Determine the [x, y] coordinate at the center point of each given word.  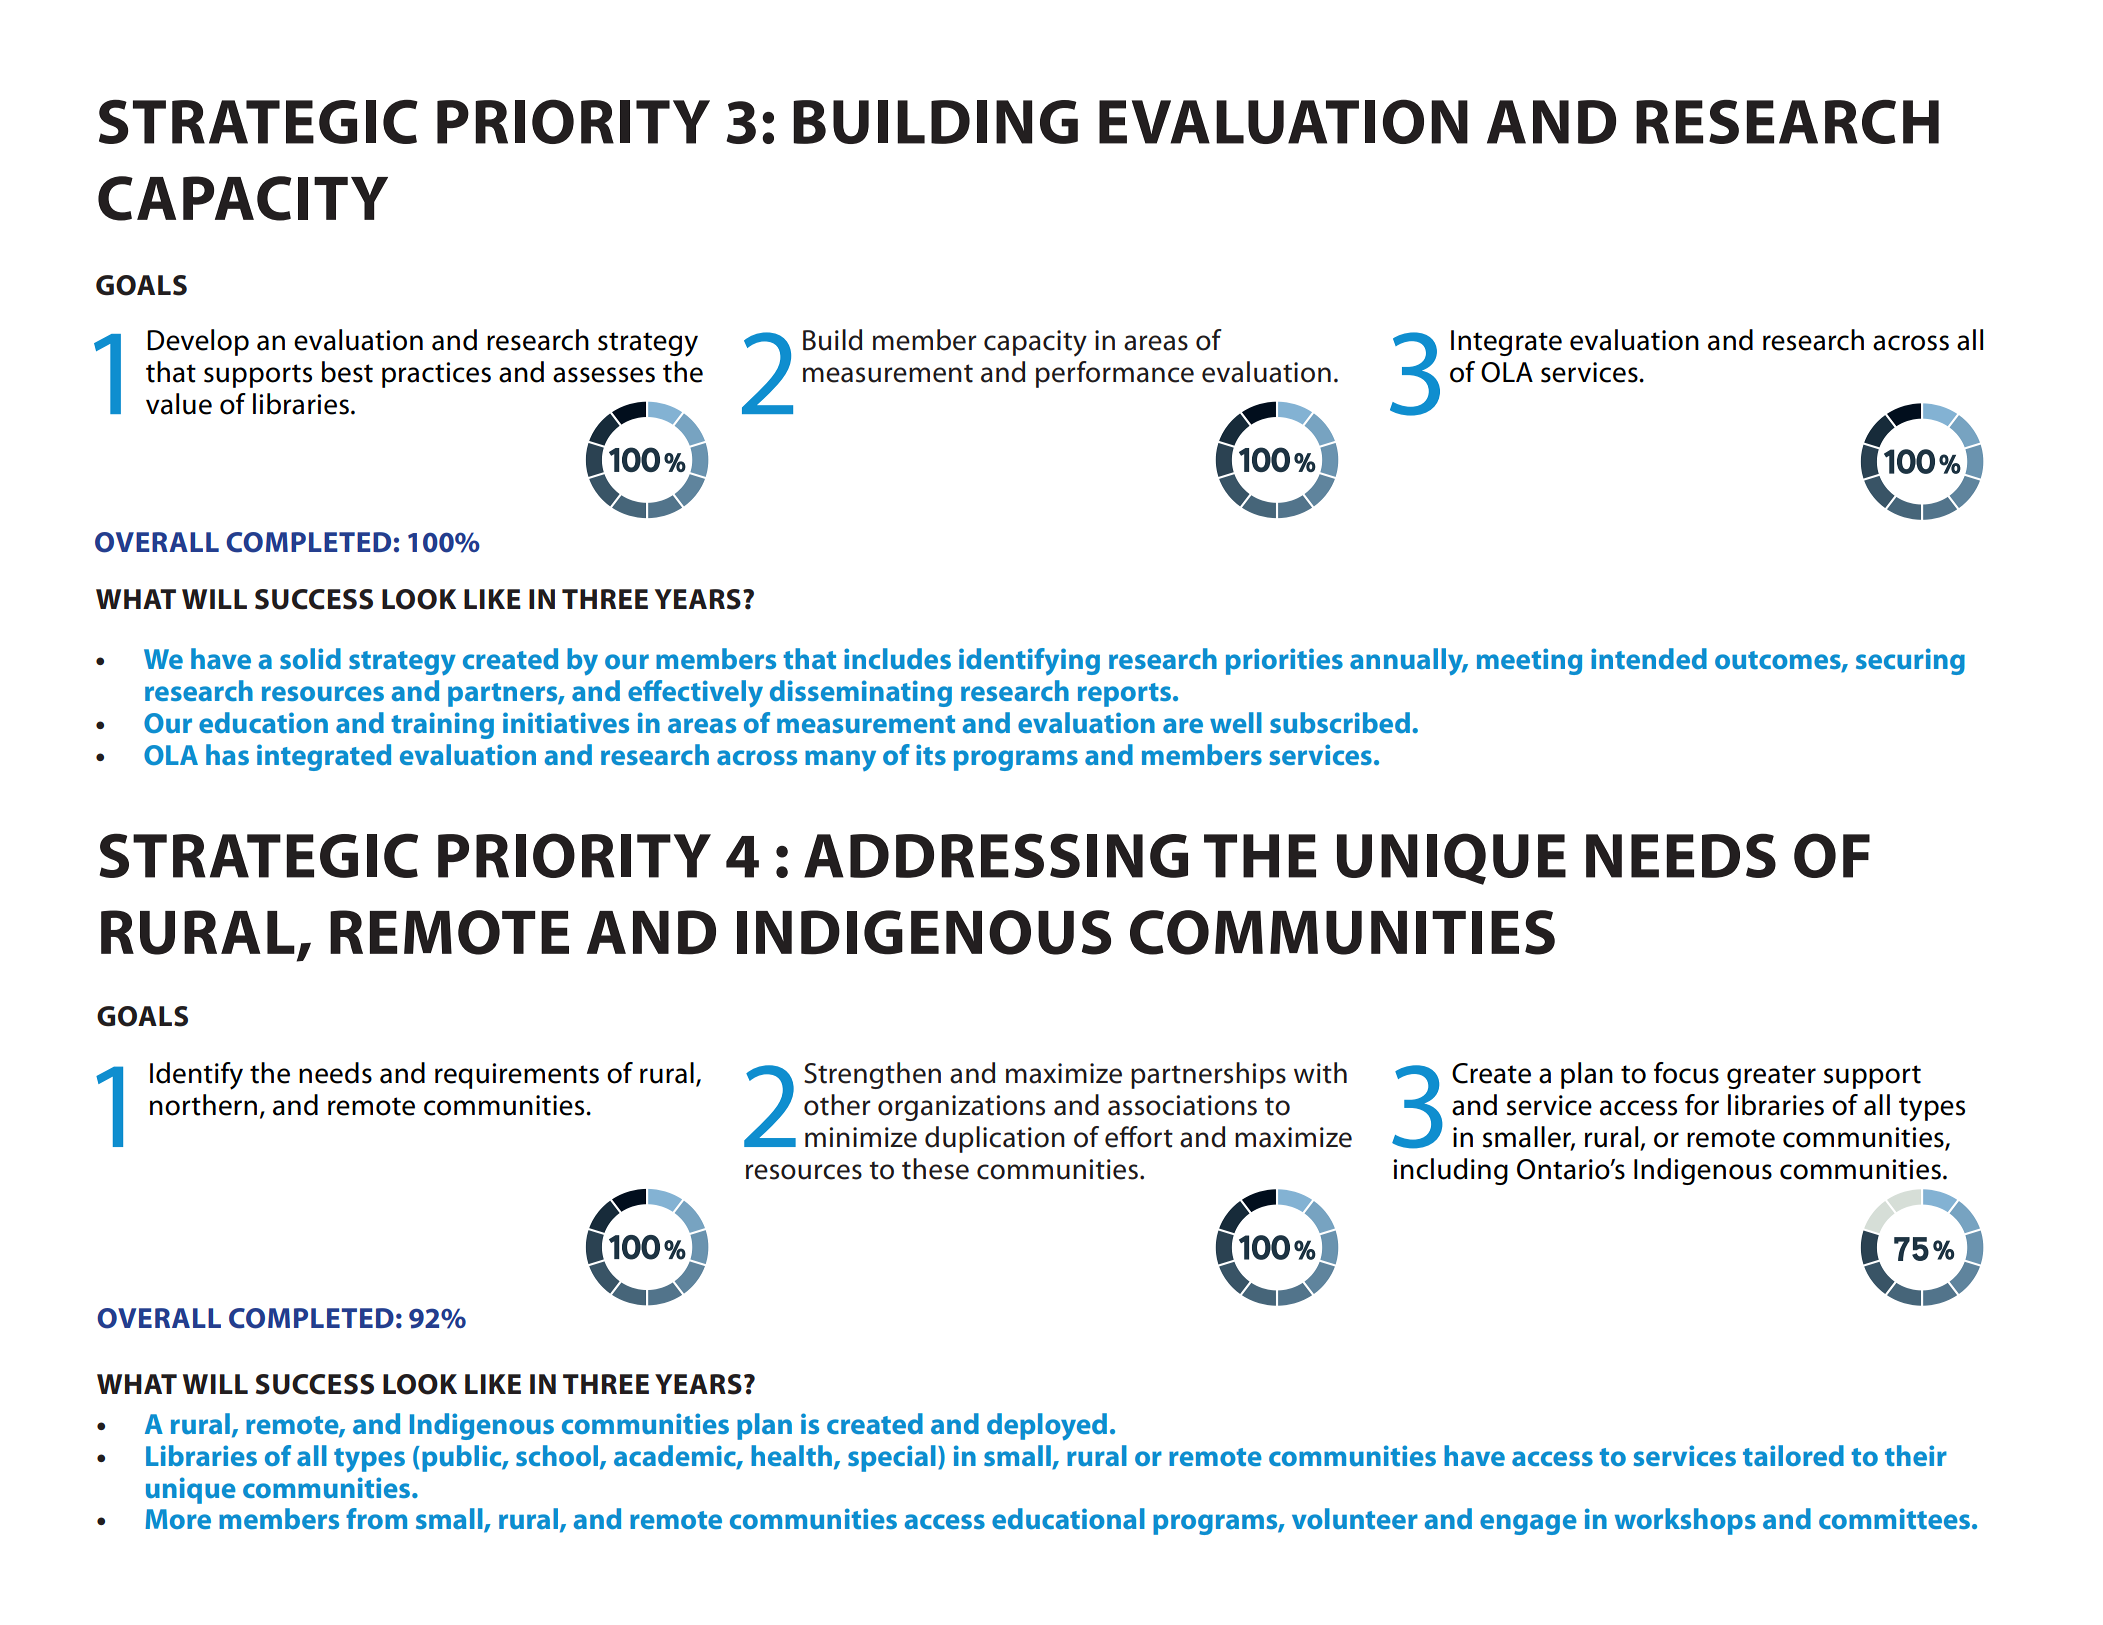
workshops [1685, 1521]
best [347, 372]
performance [1115, 374]
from [376, 1518]
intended [1649, 658]
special [892, 1458]
